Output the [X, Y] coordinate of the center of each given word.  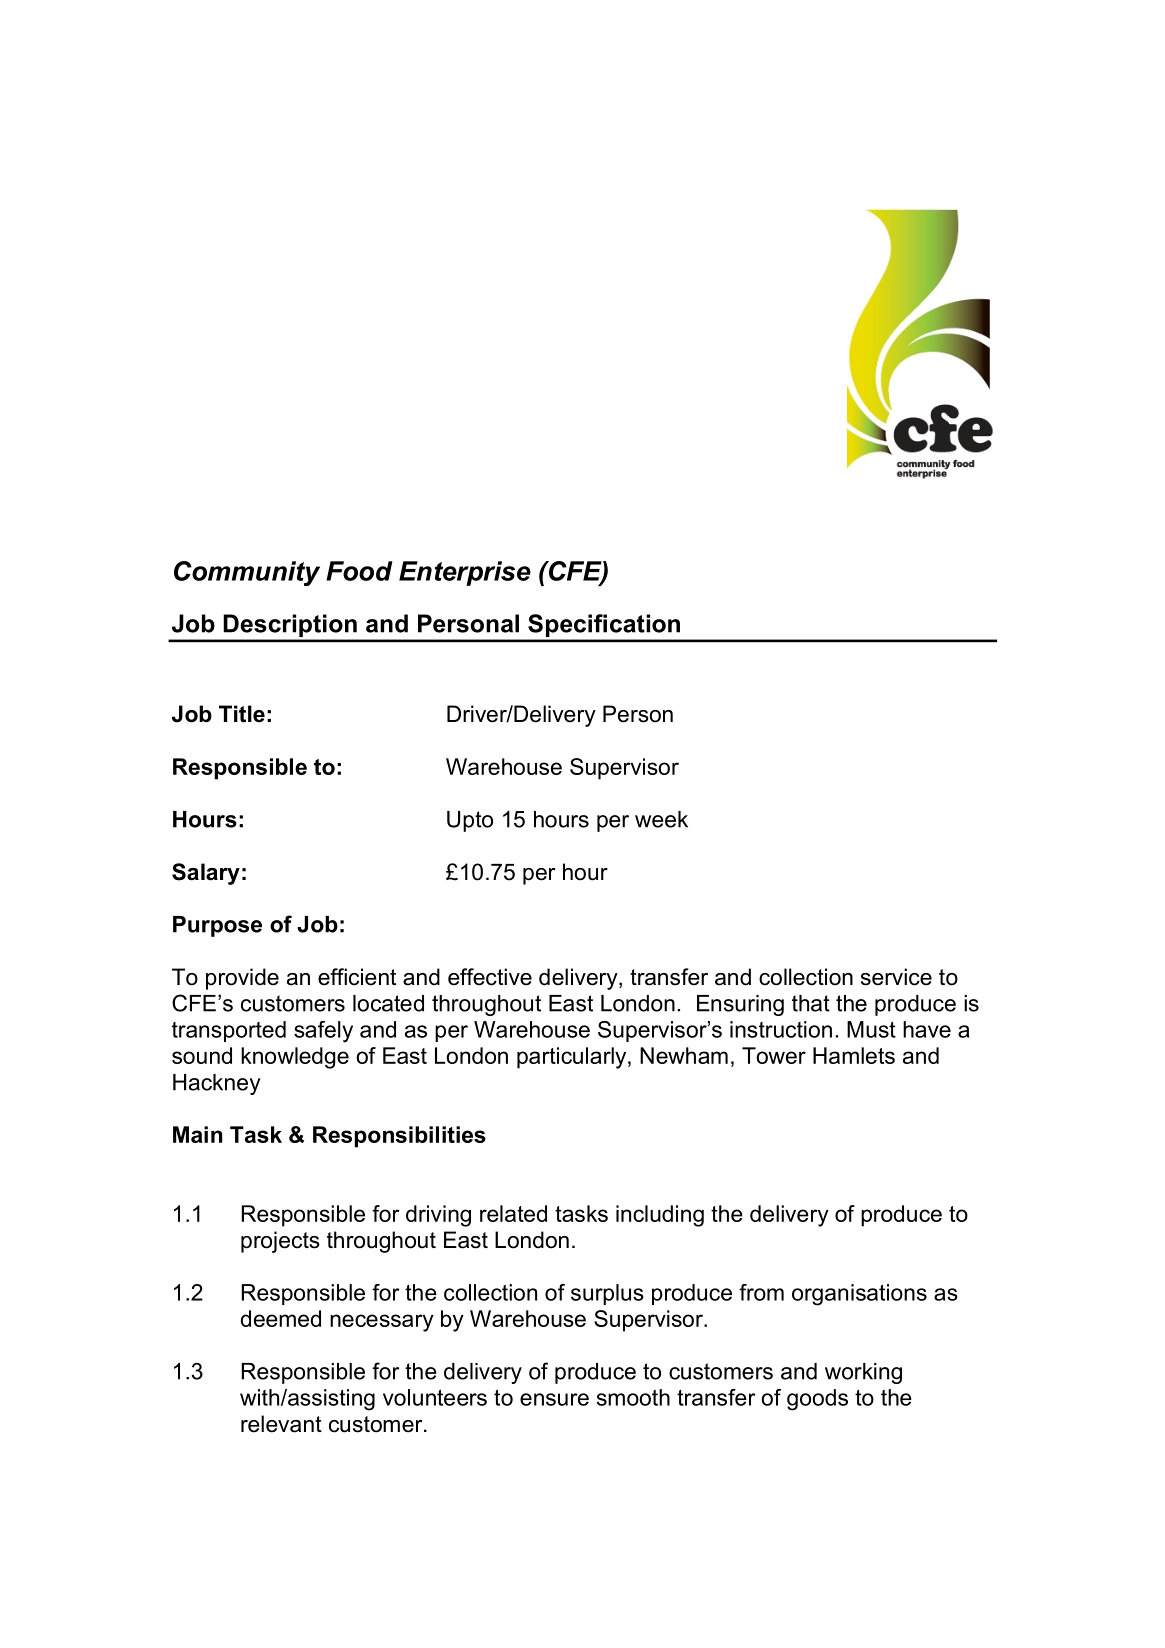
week [661, 819]
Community [247, 573]
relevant [281, 1424]
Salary [206, 874]
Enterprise [465, 573]
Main [197, 1134]
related [513, 1213]
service [896, 977]
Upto [470, 821]
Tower [774, 1055]
